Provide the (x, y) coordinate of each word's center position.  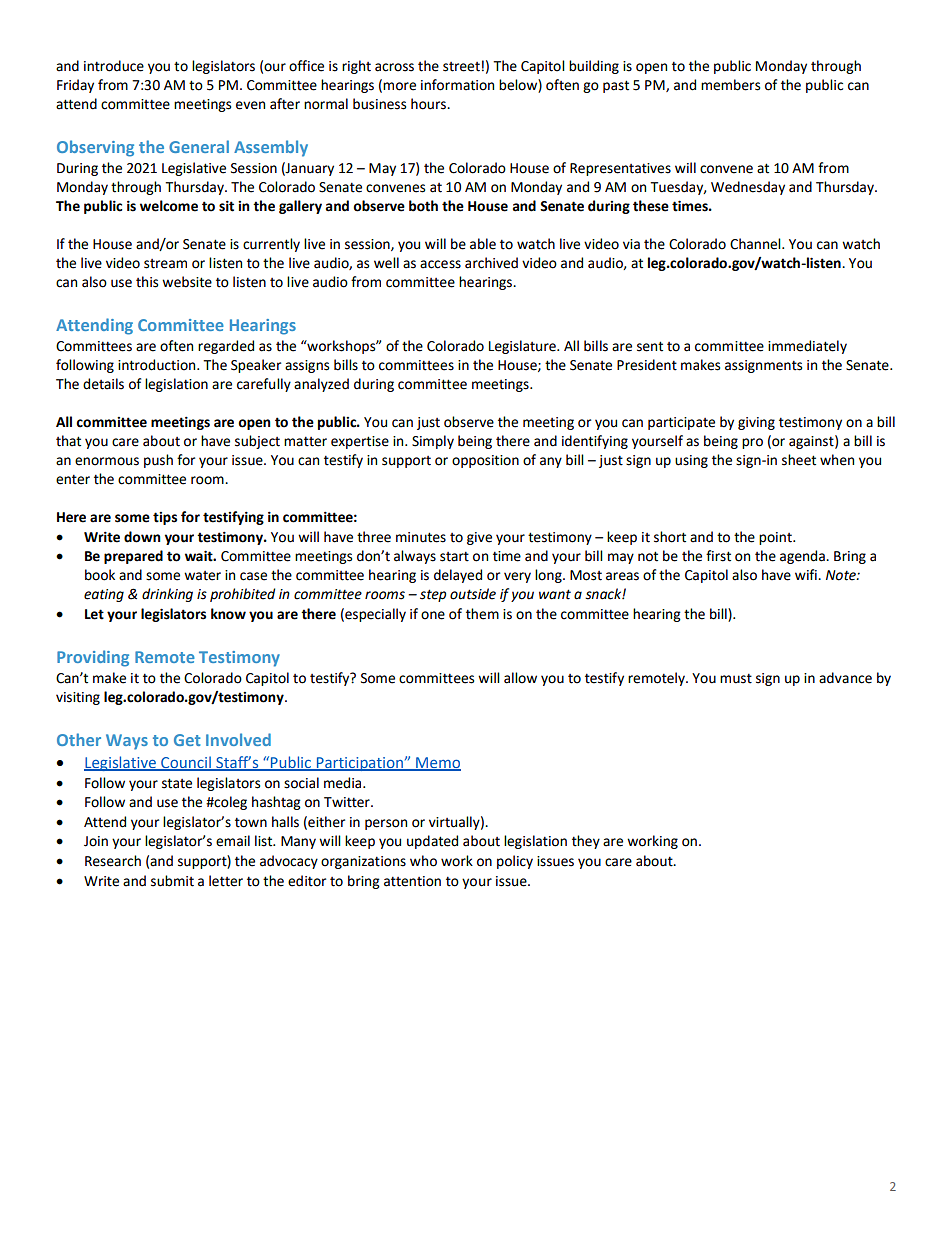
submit (172, 881)
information (457, 85)
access (440, 264)
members (730, 85)
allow (520, 678)
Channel (756, 244)
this (147, 282)
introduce (114, 66)
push (158, 461)
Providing (93, 658)
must (736, 678)
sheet (799, 460)
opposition (485, 461)
